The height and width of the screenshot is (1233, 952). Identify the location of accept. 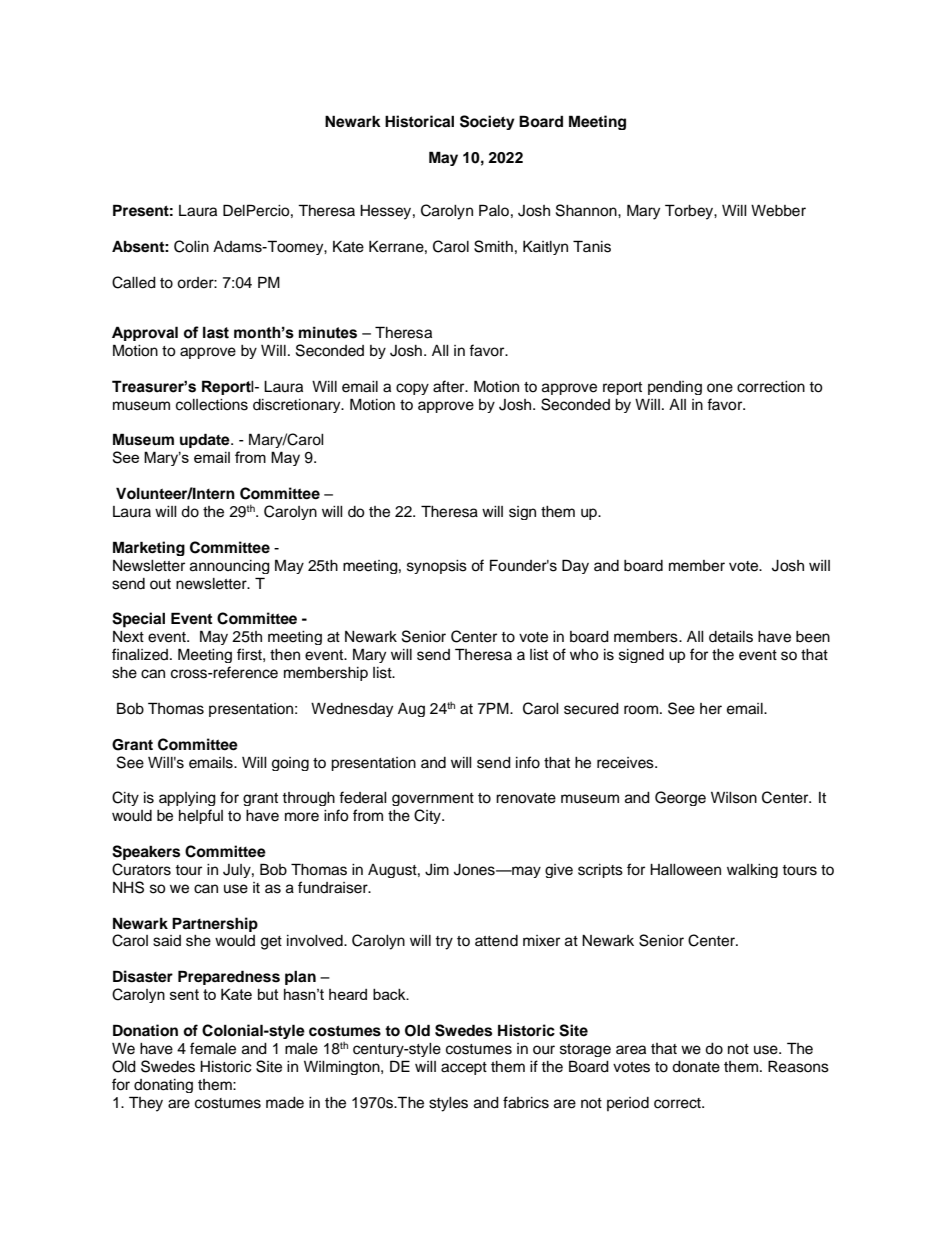
(464, 1068).
